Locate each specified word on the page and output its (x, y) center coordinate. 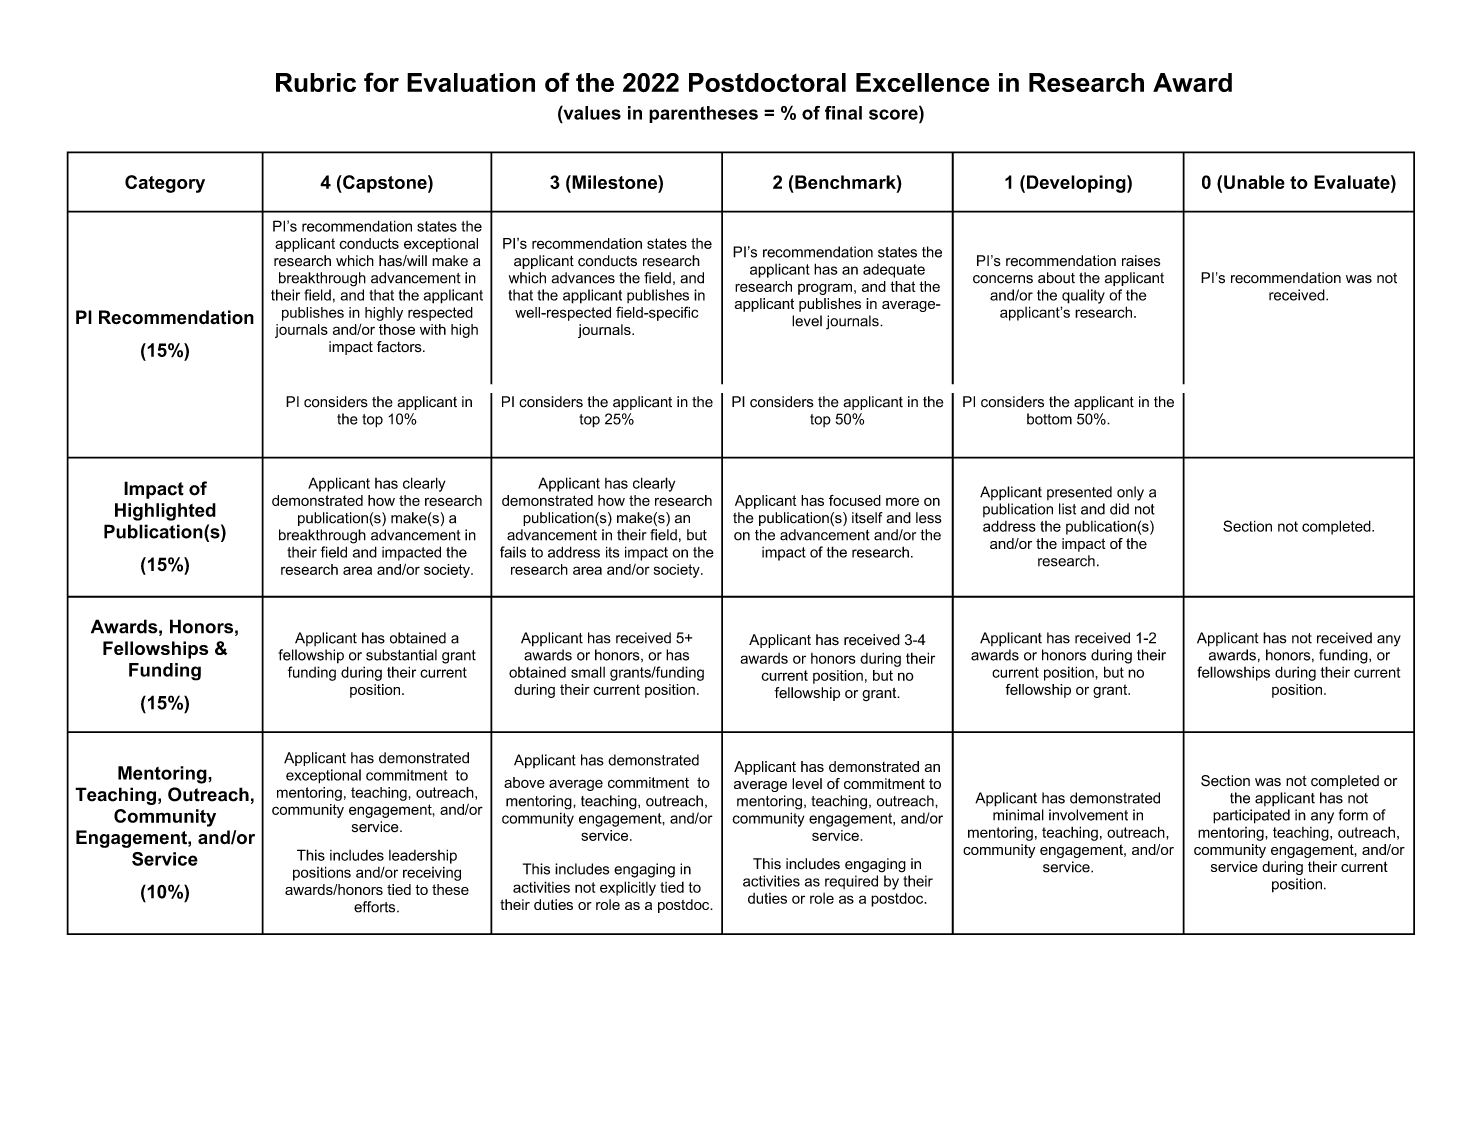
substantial (401, 655)
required (851, 882)
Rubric (316, 82)
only (1130, 493)
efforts (376, 907)
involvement (1088, 815)
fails (513, 552)
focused (855, 500)
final (843, 113)
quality (1083, 296)
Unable (1254, 182)
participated (1251, 816)
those (397, 329)
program (825, 289)
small (588, 672)
